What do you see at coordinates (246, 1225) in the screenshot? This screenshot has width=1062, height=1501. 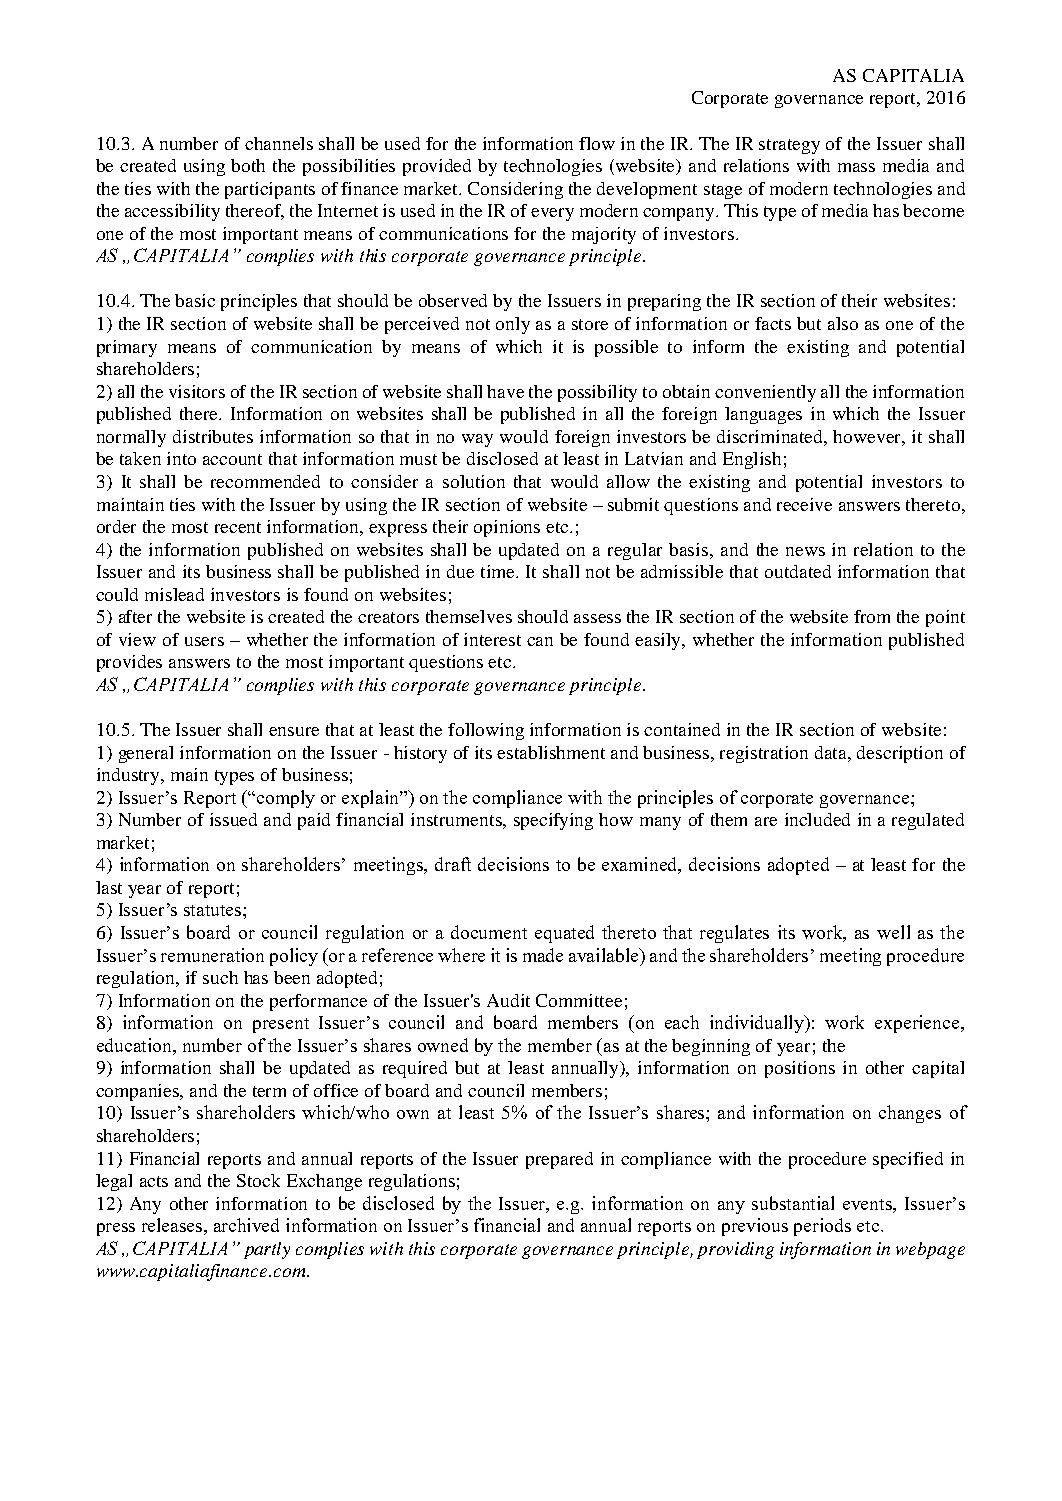 I see `archived` at bounding box center [246, 1225].
